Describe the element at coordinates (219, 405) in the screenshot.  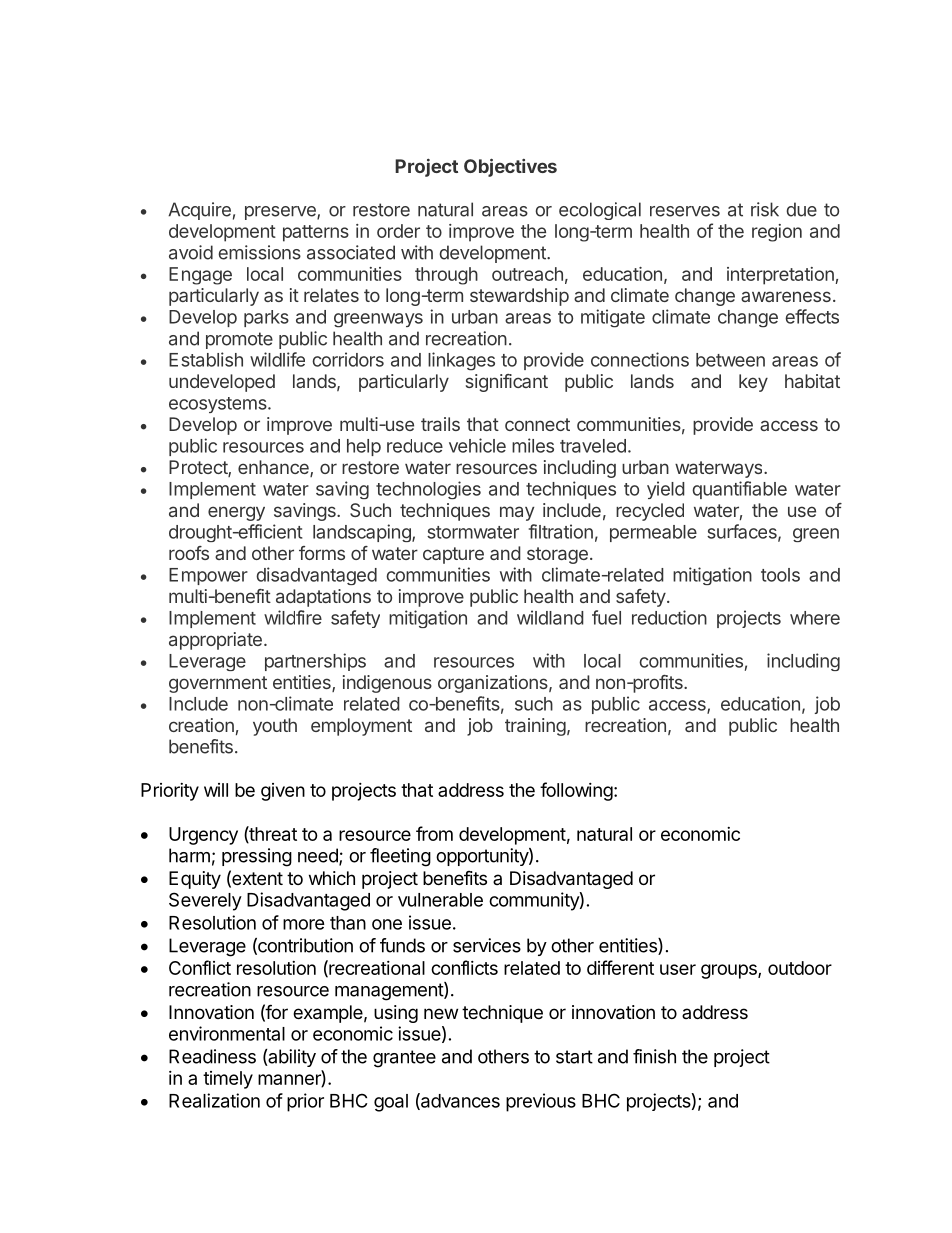
I see `ecosystems` at that location.
